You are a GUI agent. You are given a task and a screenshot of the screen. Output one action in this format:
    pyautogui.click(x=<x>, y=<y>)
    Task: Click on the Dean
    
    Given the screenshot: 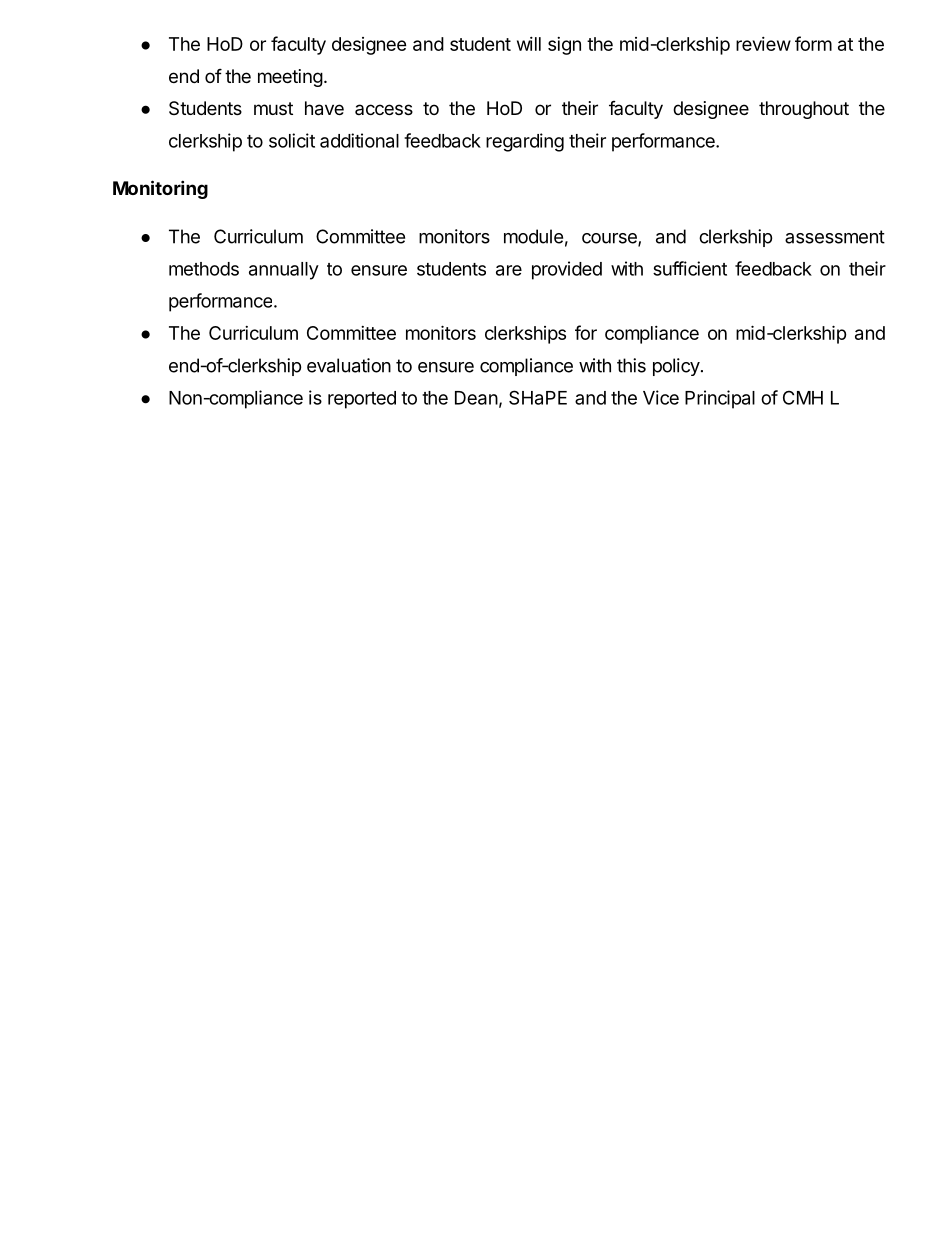 What is the action you would take?
    pyautogui.click(x=476, y=398)
